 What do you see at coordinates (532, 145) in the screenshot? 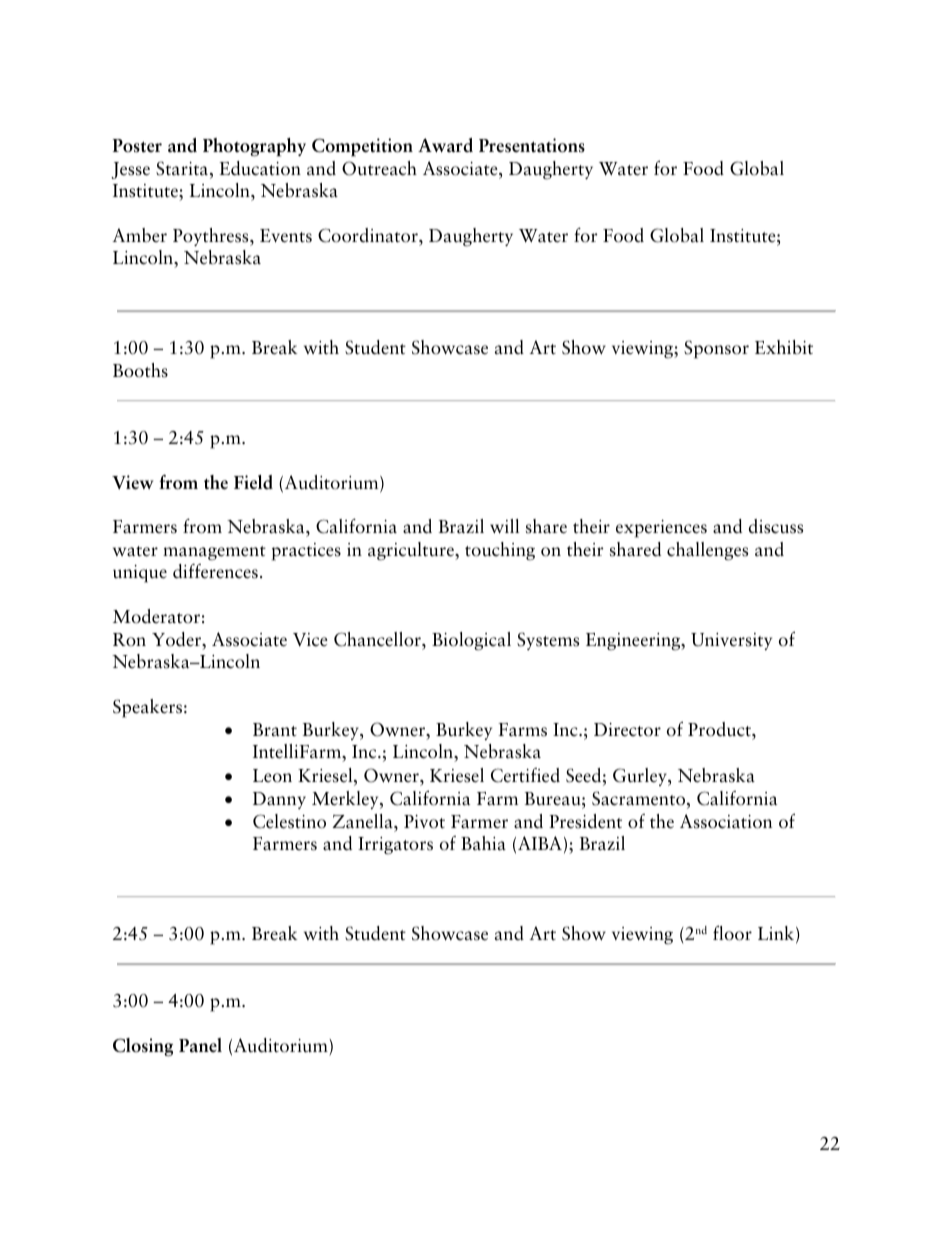
I see `Presentations` at bounding box center [532, 145].
